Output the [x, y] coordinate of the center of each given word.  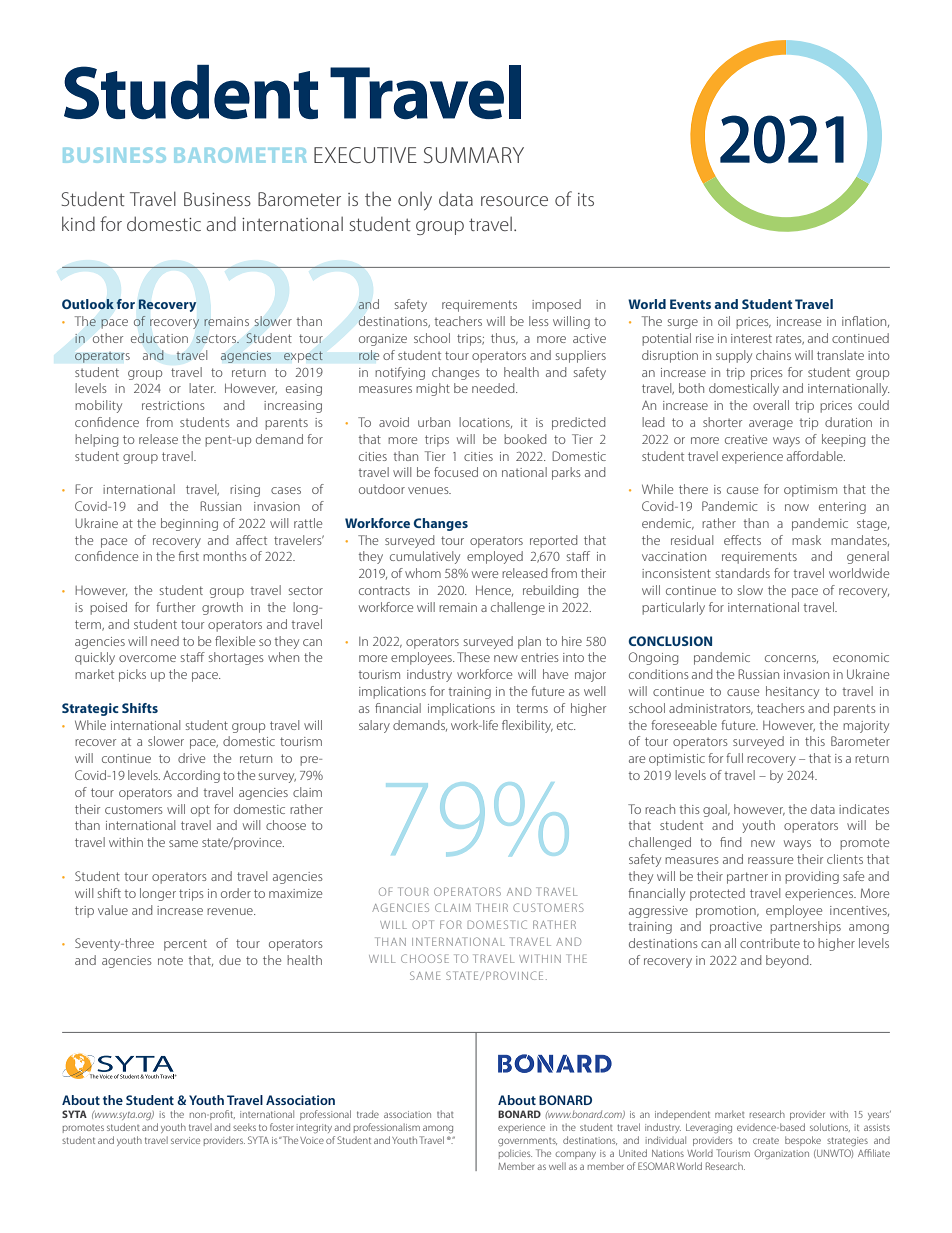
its [586, 199]
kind [78, 223]
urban [434, 422]
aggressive [658, 912]
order [236, 893]
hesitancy [792, 692]
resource [514, 201]
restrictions [173, 405]
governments [527, 1142]
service [185, 1140]
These [473, 657]
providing [812, 877]
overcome [147, 658]
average [771, 425]
